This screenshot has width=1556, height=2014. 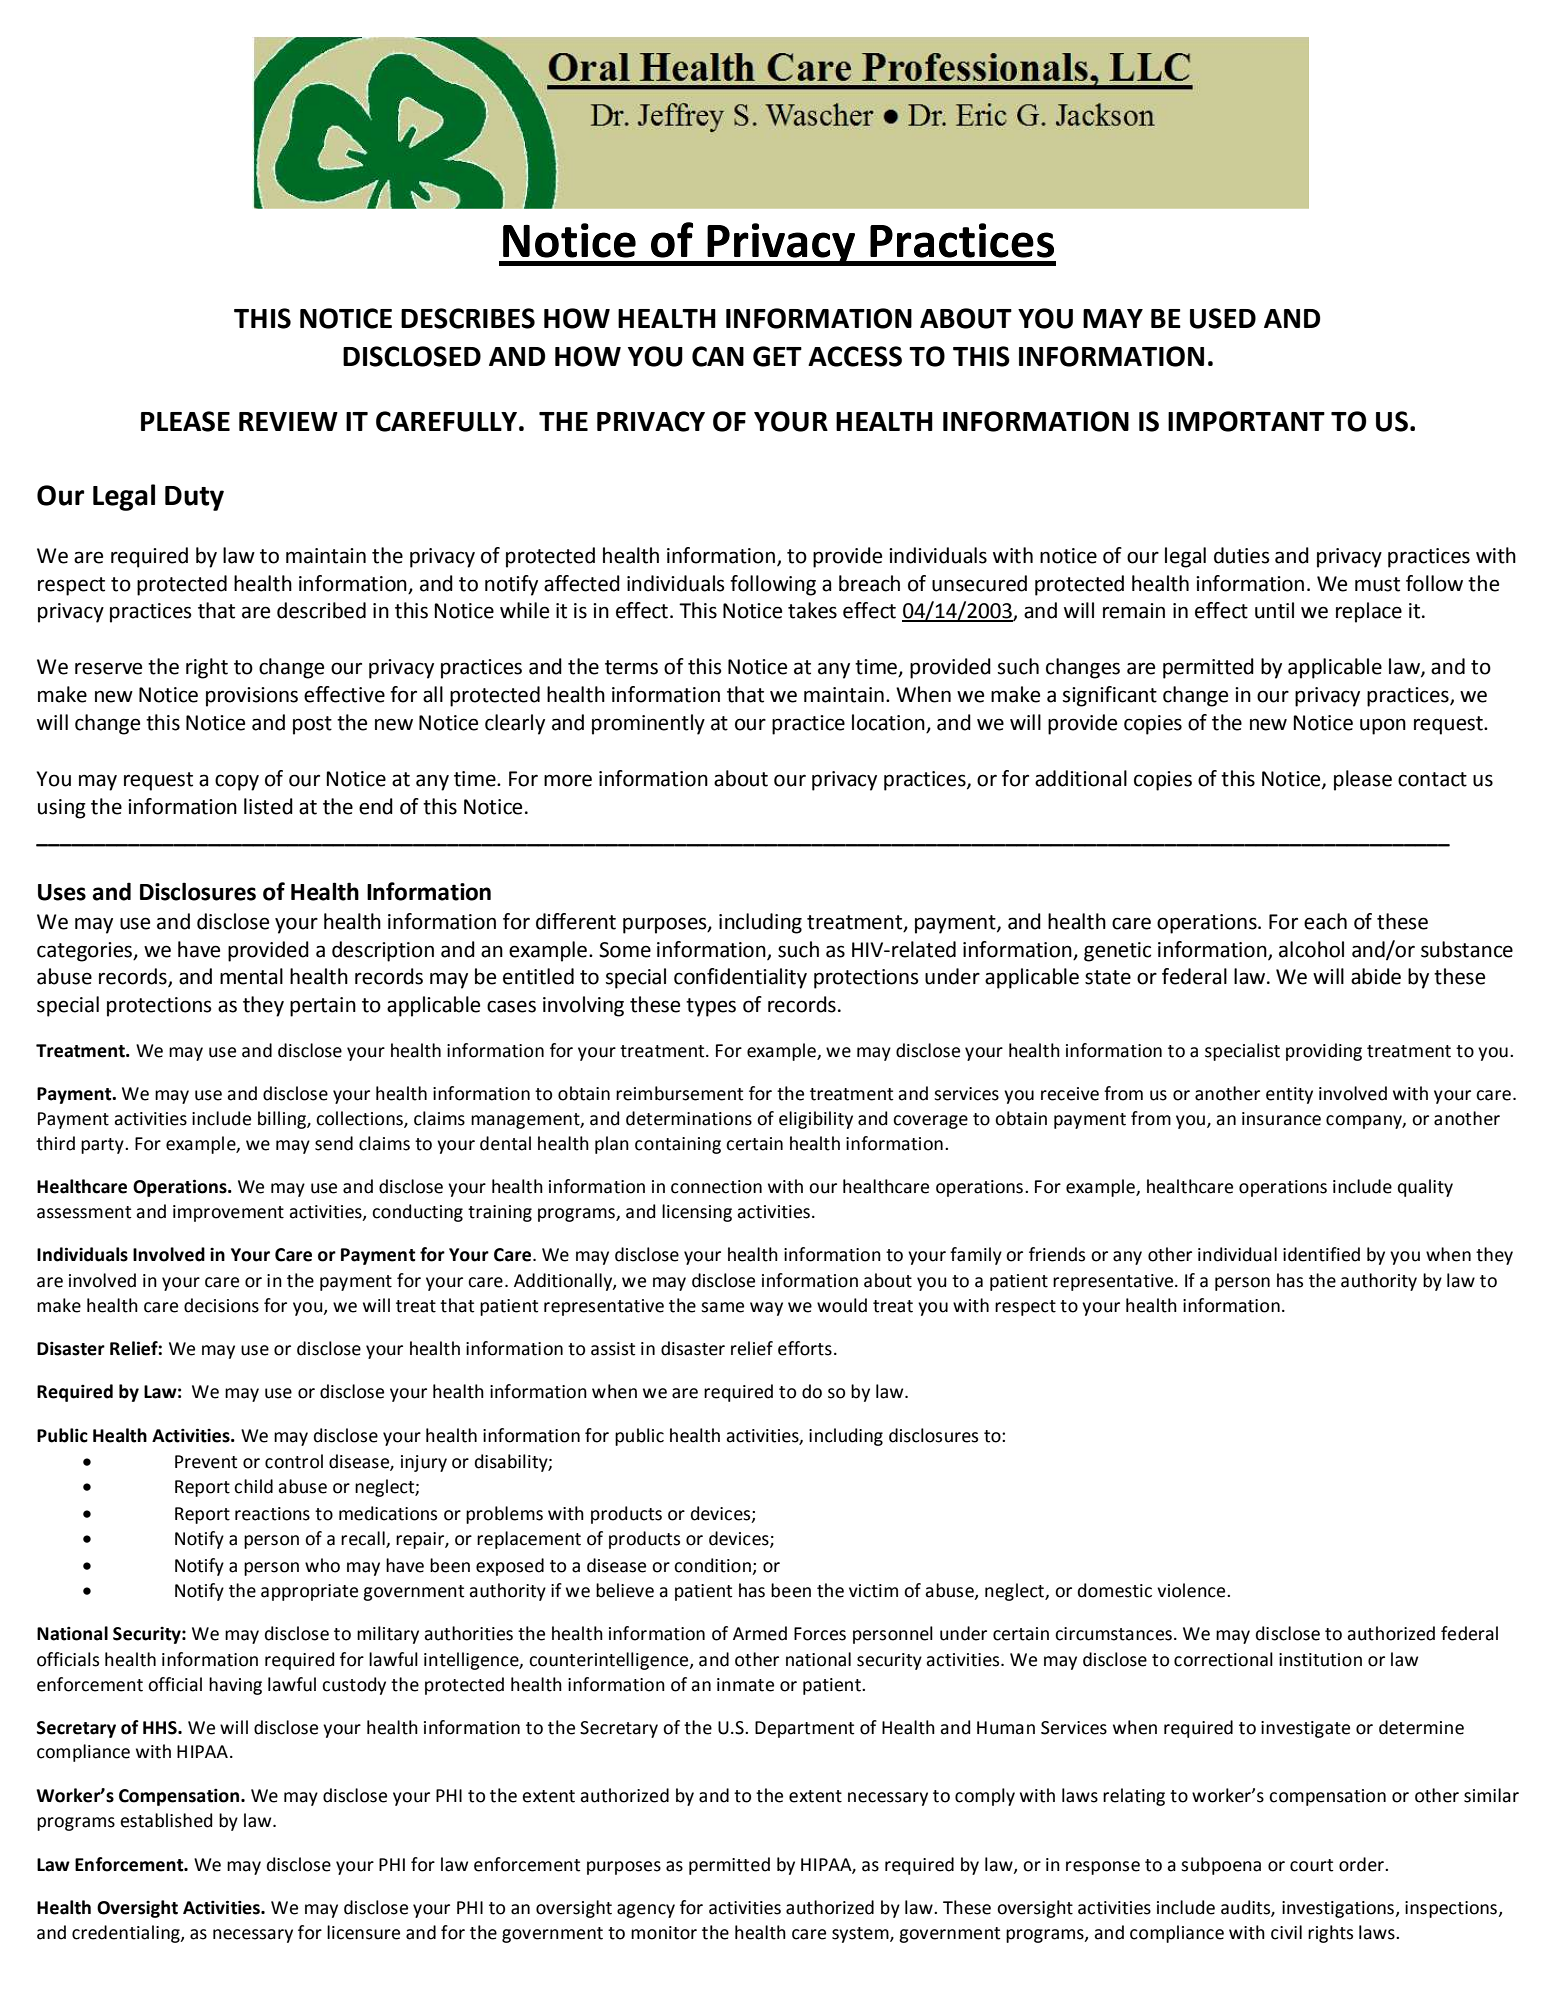 I want to click on IMPORTANT, so click(x=1246, y=421).
